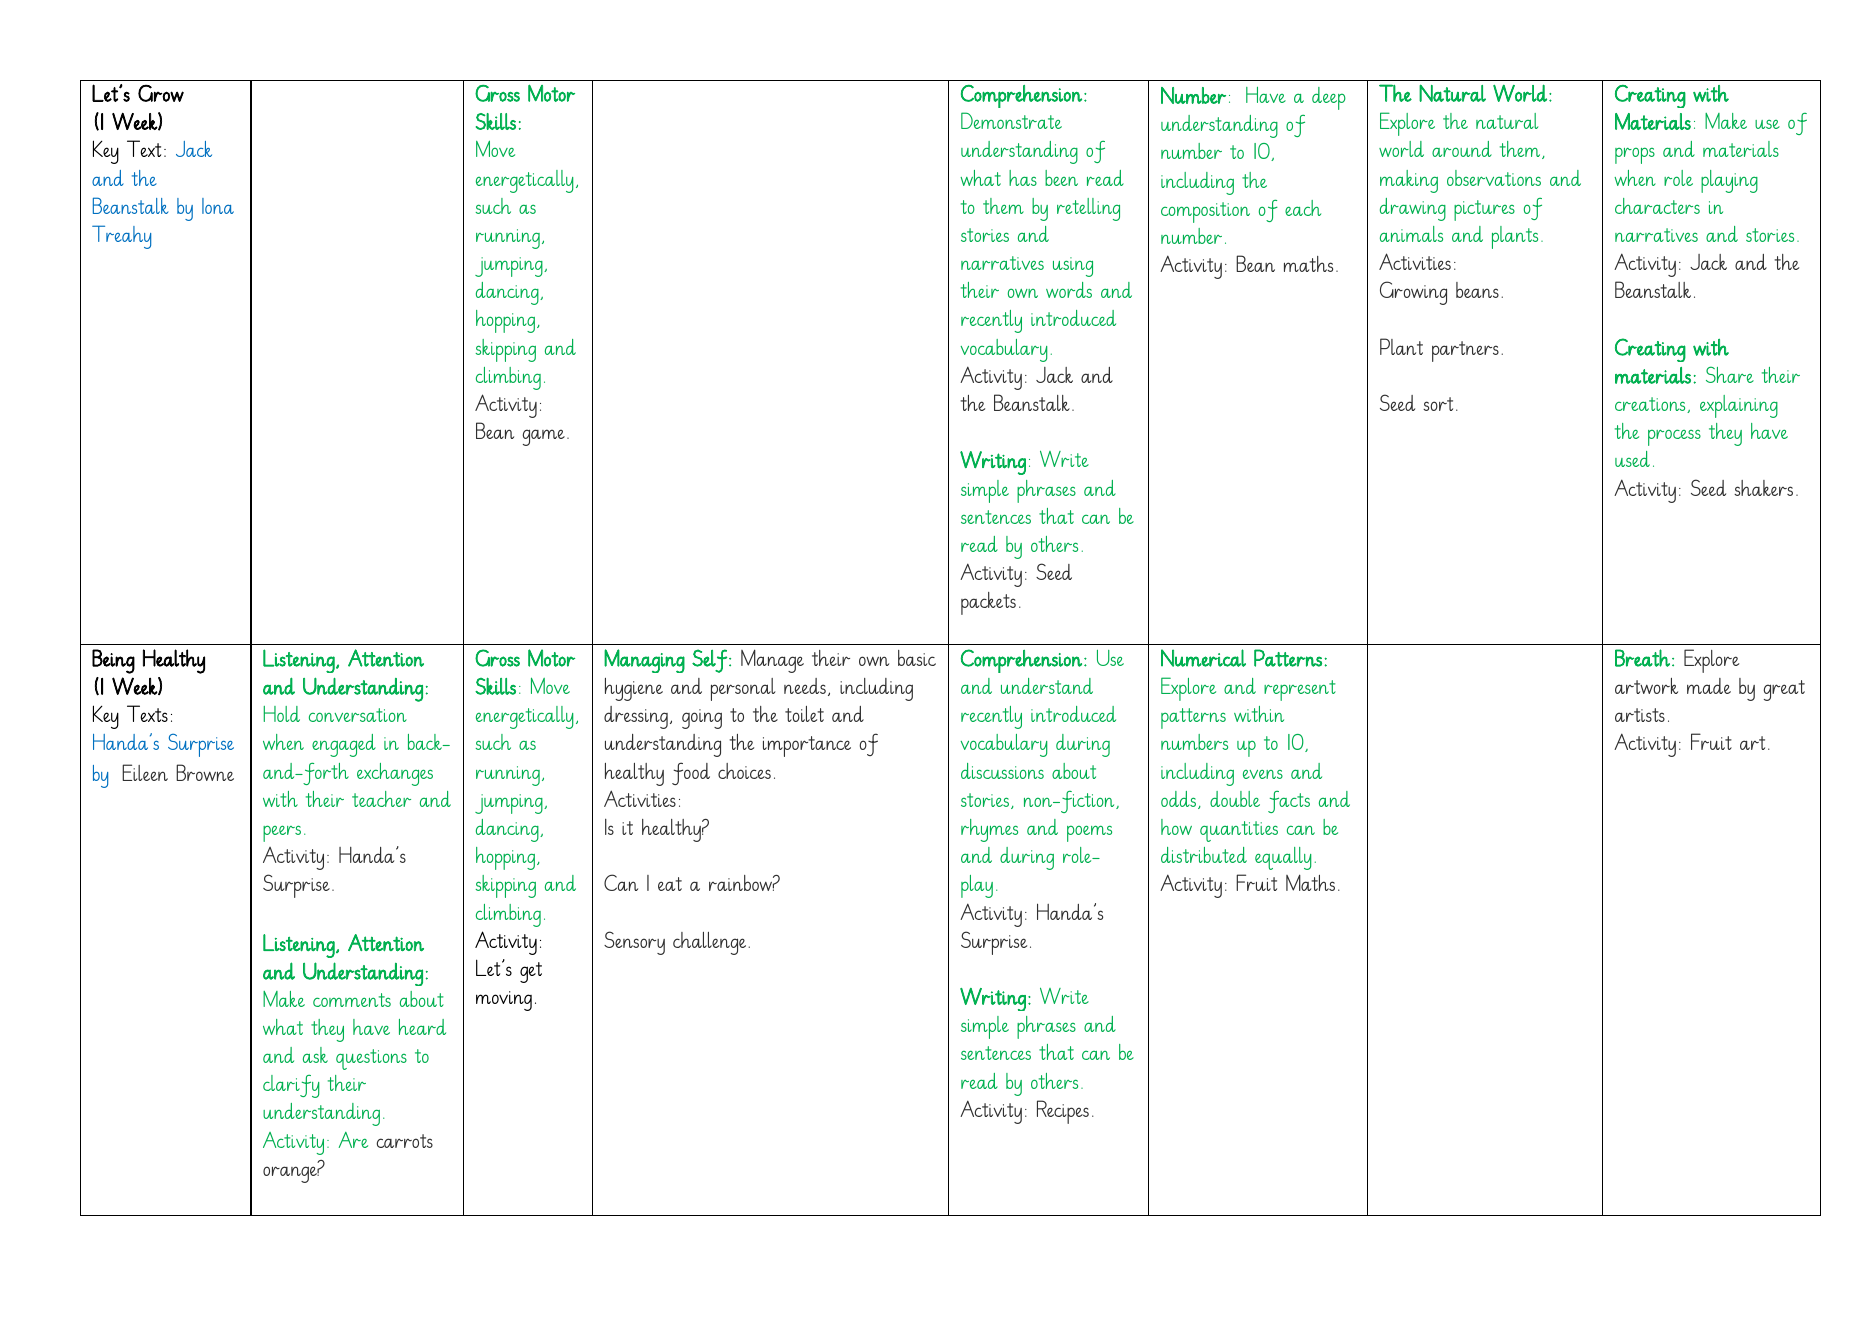 The image size is (1863, 1317). What do you see at coordinates (113, 661) in the screenshot?
I see `Being` at bounding box center [113, 661].
